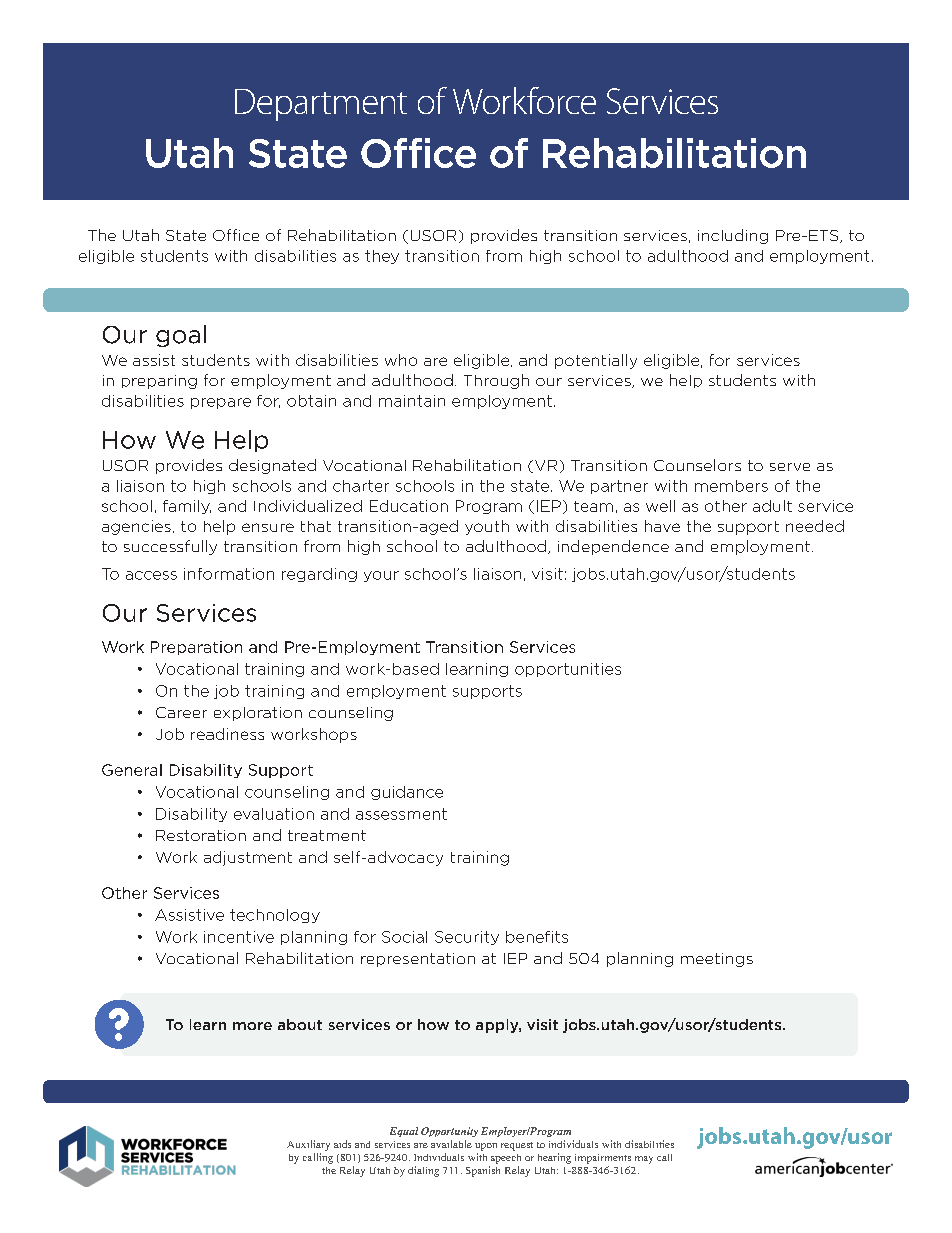 Image resolution: width=952 pixels, height=1233 pixels. I want to click on Restoration, so click(201, 835).
